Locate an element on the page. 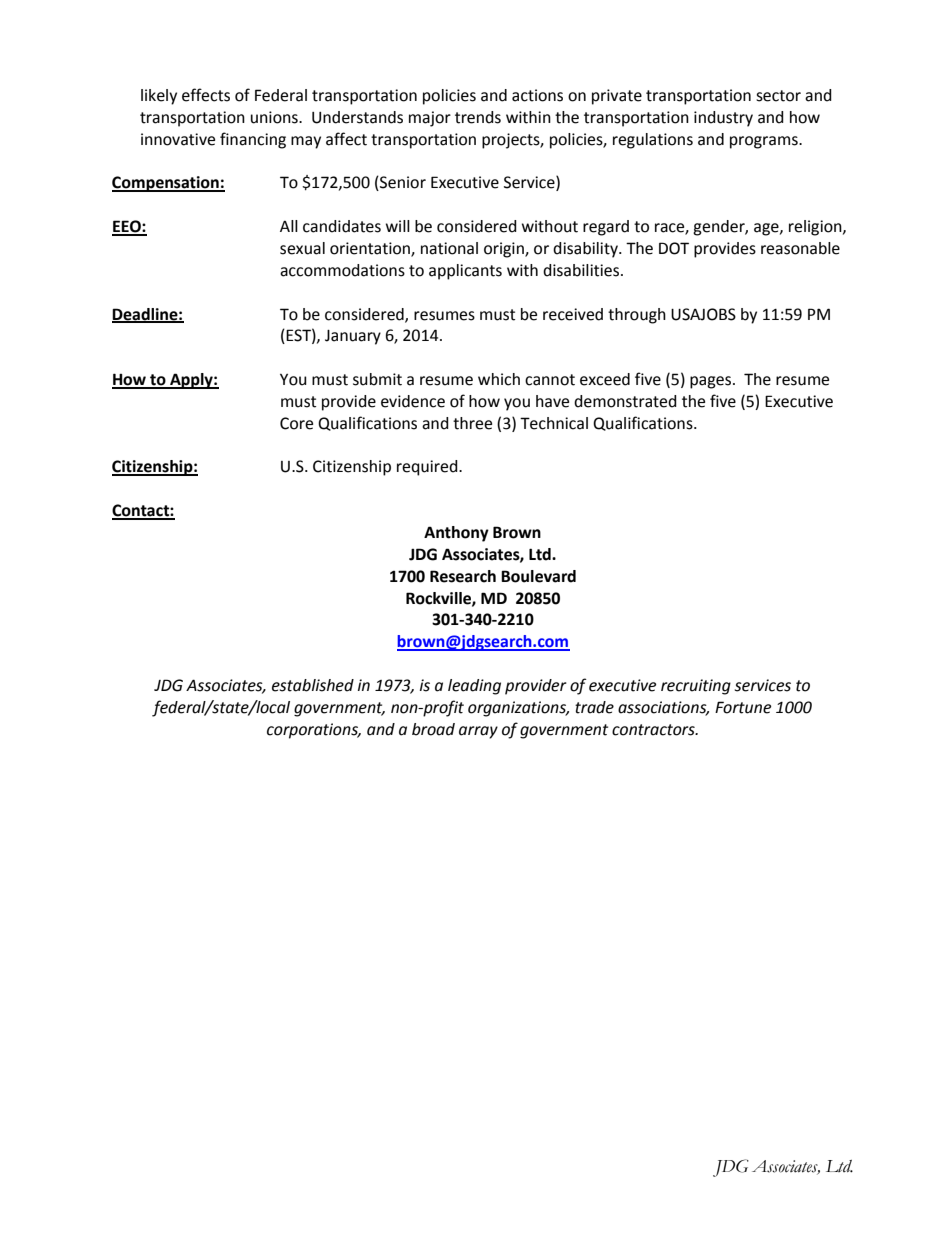 The width and height of the page is (952, 1233). unions is located at coordinates (275, 117).
